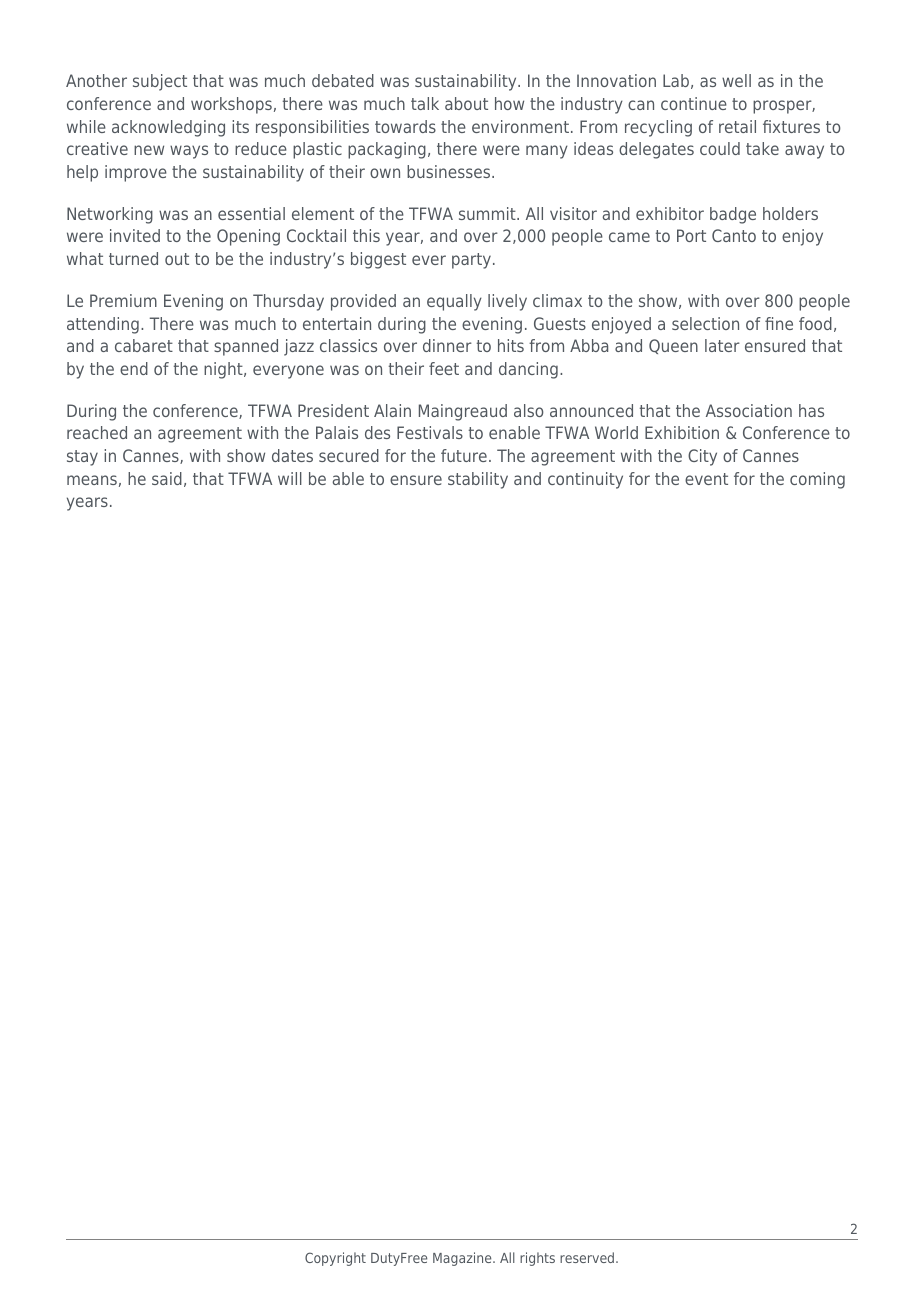 The width and height of the image is (924, 1308). What do you see at coordinates (588, 1257) in the image?
I see `reserved` at bounding box center [588, 1257].
